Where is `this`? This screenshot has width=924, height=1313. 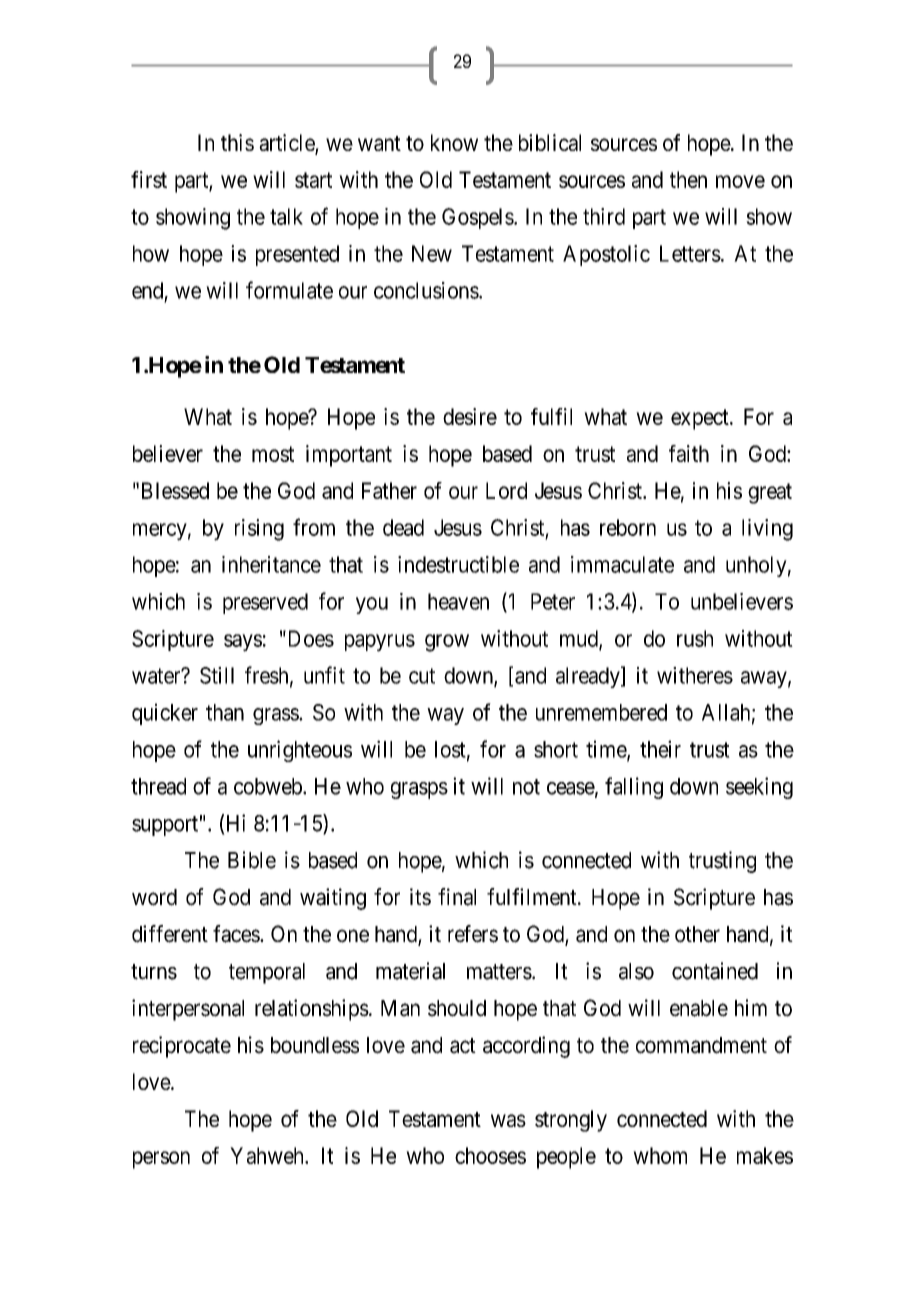
this is located at coordinates (237, 142).
